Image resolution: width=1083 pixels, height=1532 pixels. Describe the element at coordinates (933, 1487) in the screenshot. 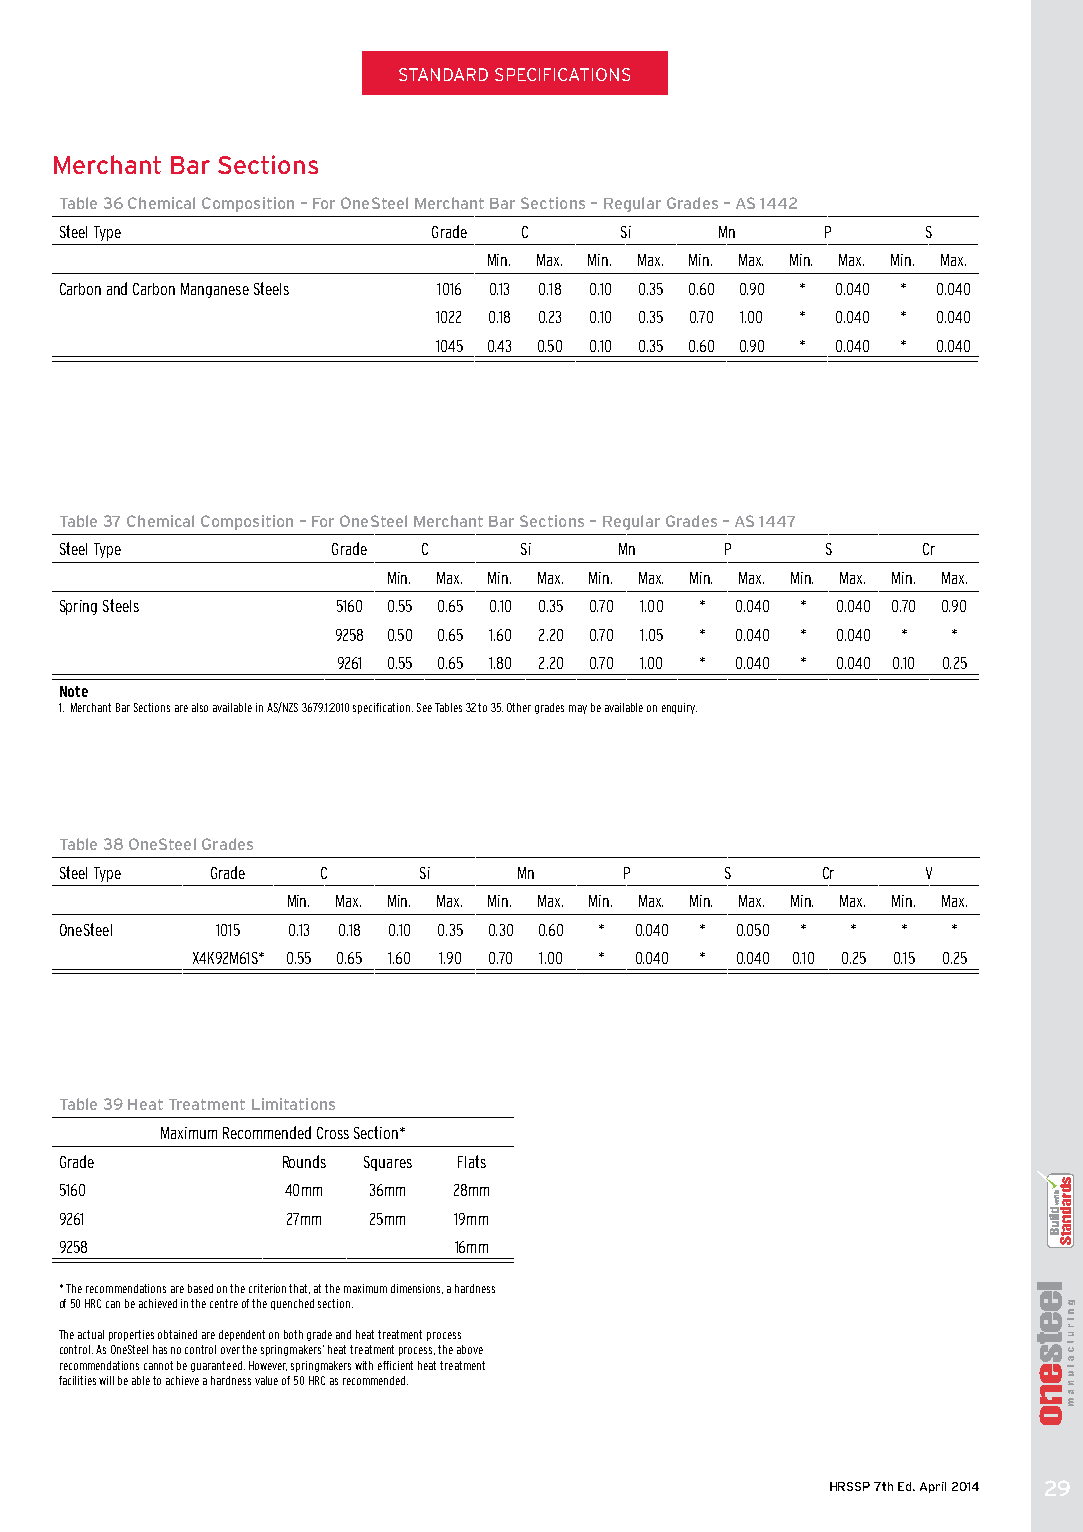

I see `April` at that location.
